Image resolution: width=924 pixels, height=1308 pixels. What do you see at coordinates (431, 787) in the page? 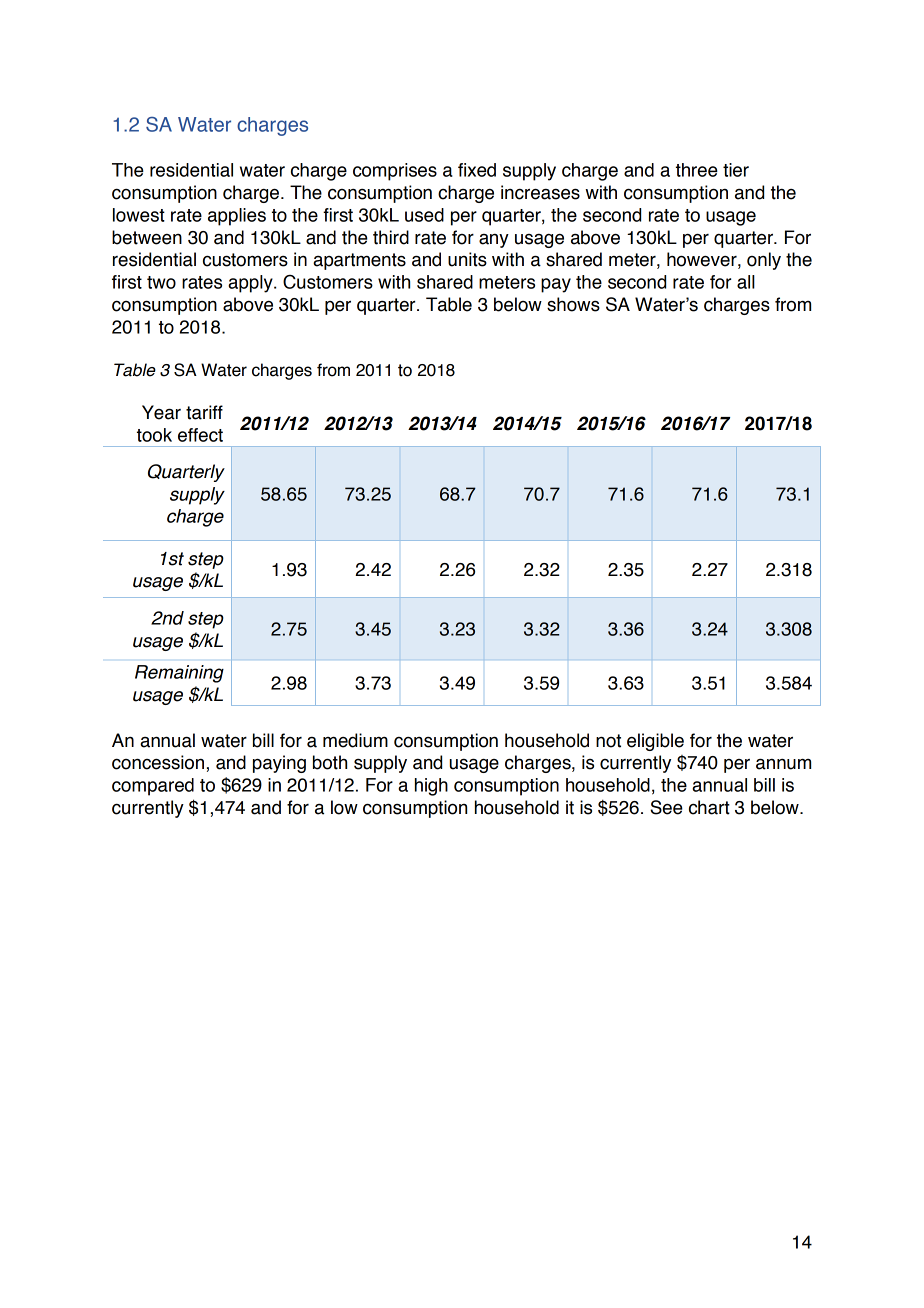
I see `high` at bounding box center [431, 787].
